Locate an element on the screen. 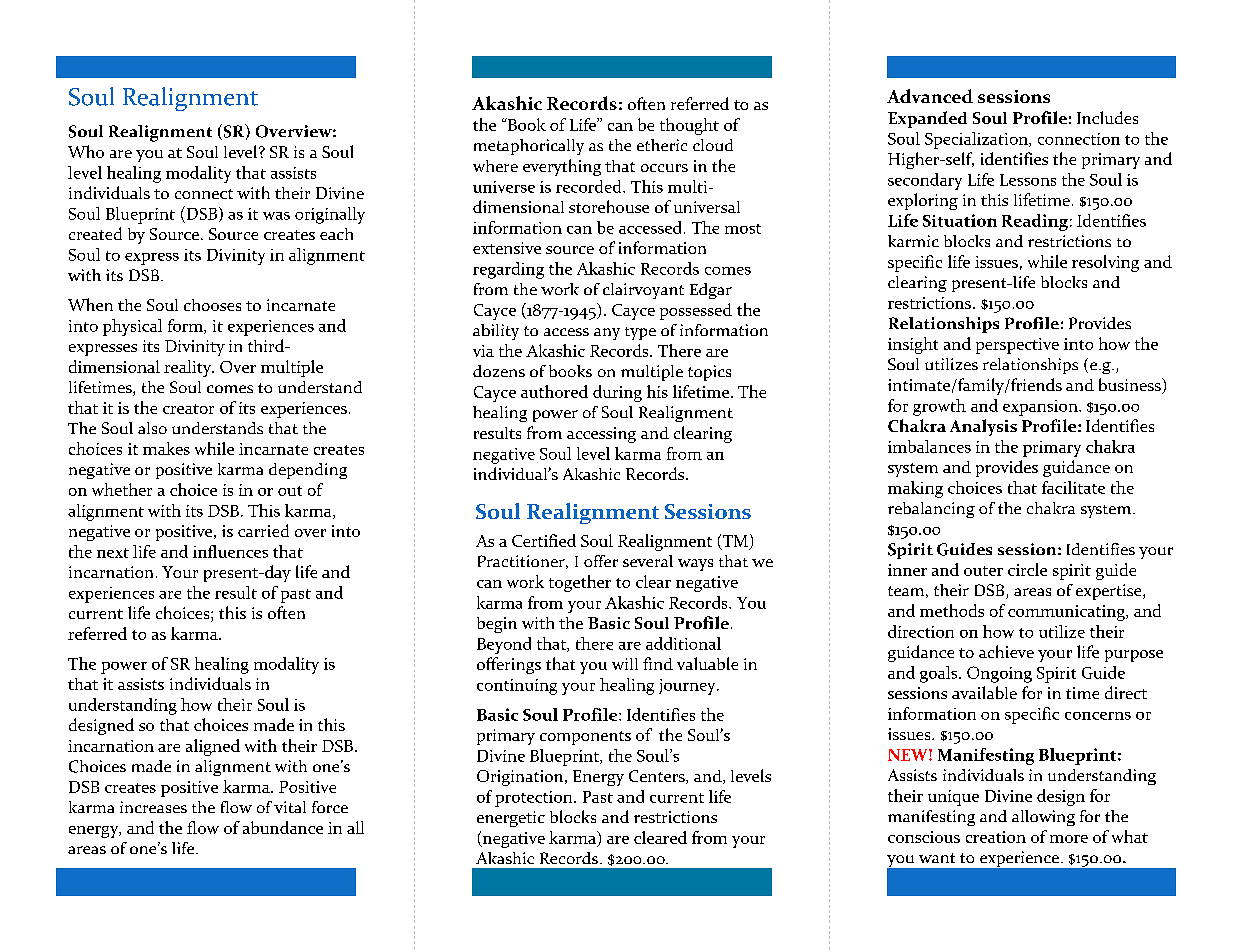  Certified is located at coordinates (544, 540).
